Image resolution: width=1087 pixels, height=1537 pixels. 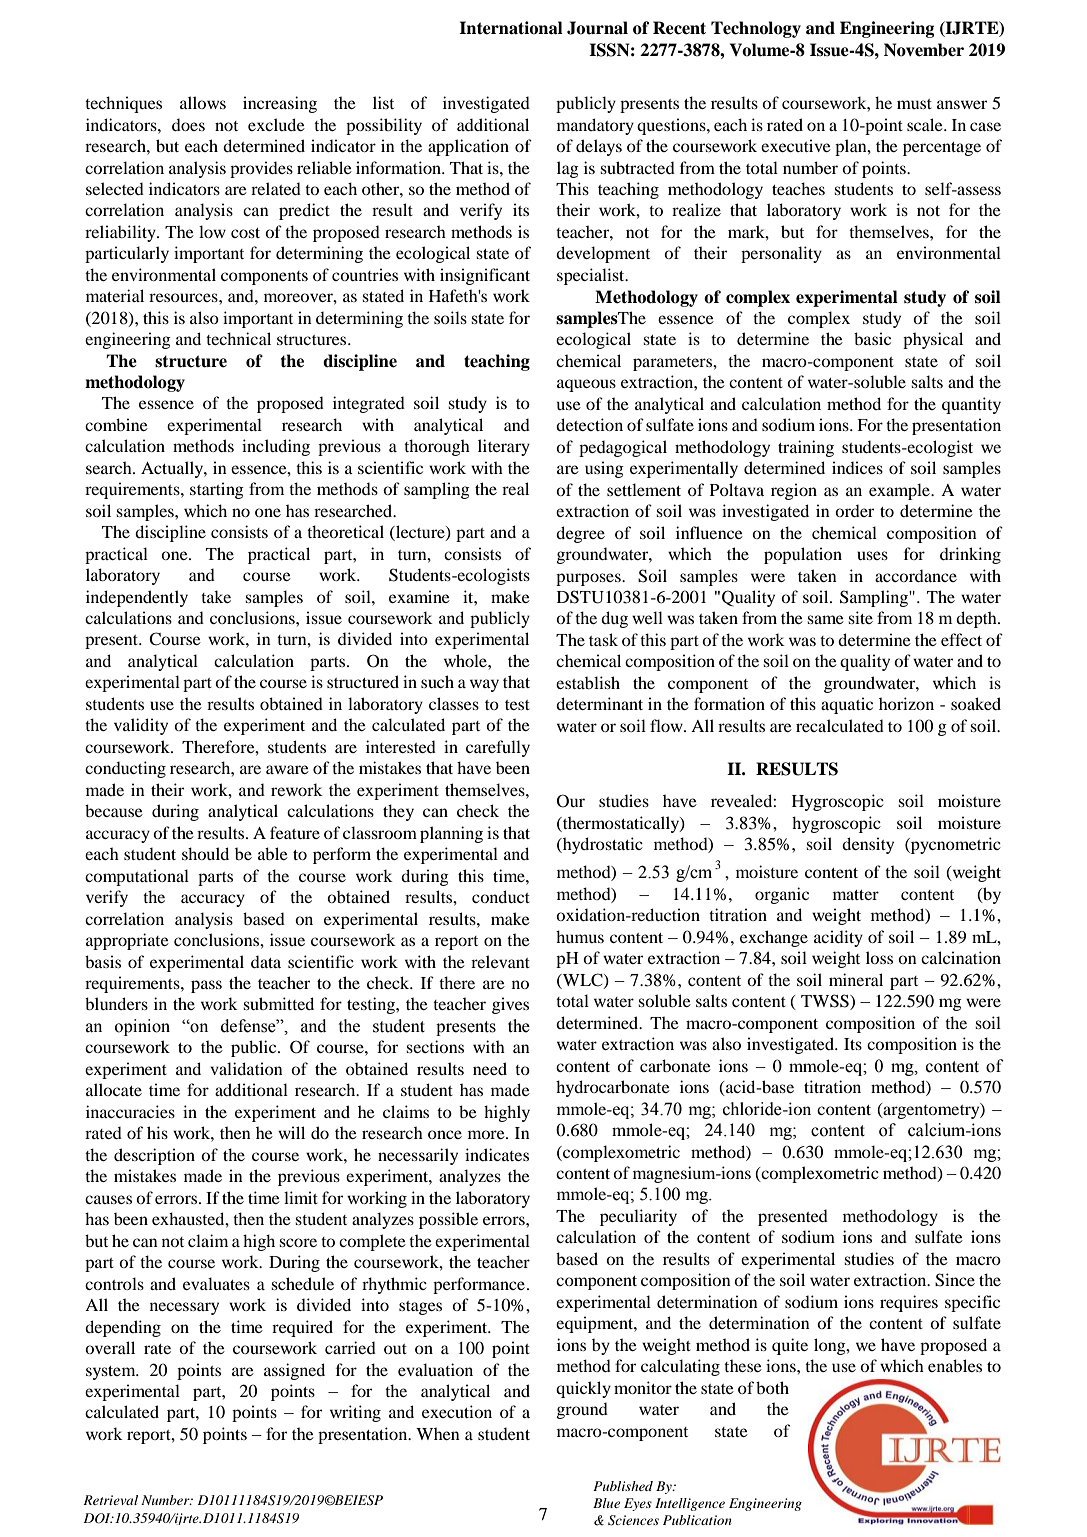 I want to click on basic, so click(x=872, y=338).
